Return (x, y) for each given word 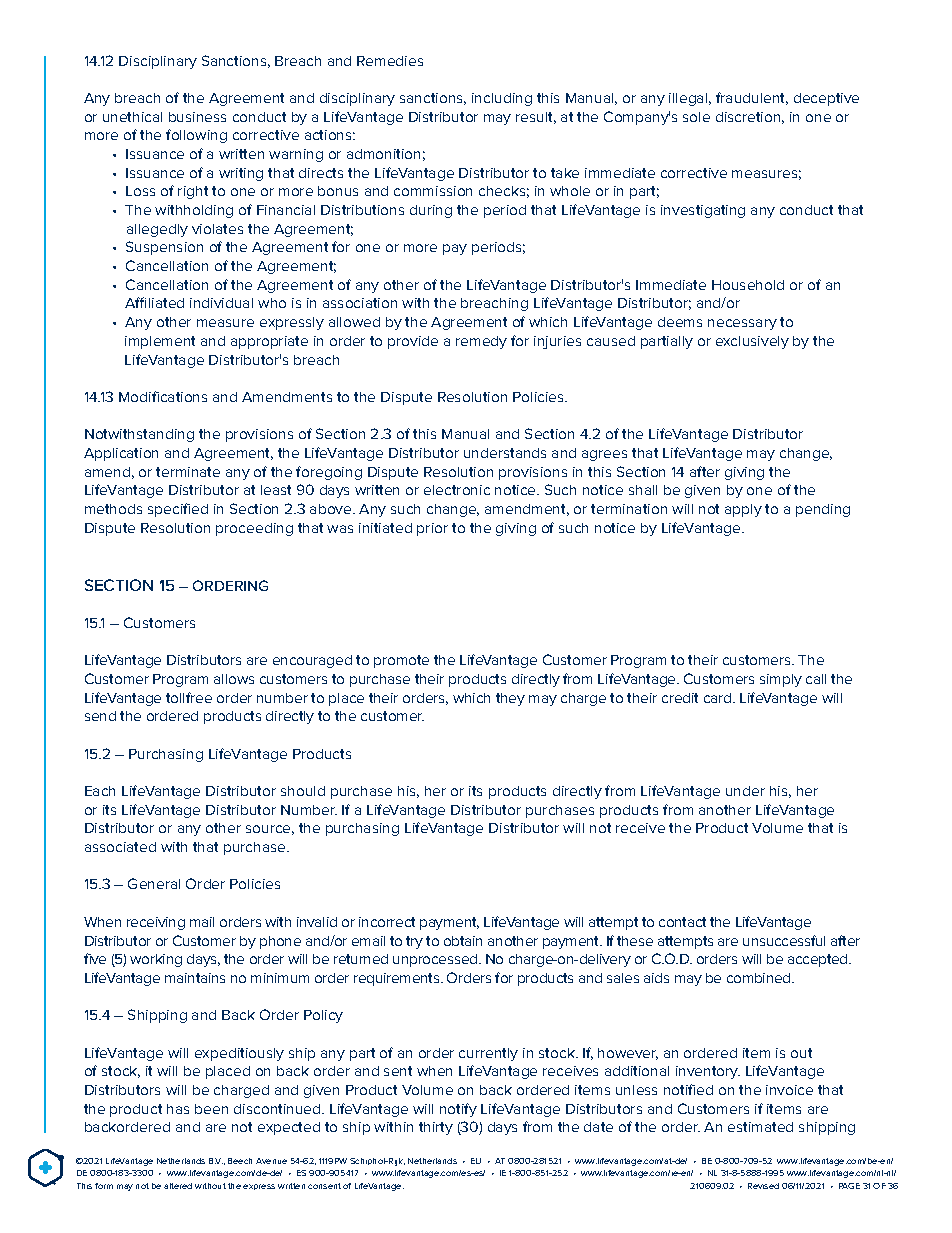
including (502, 99)
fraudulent (752, 98)
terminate (188, 472)
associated (120, 847)
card (719, 698)
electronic (457, 490)
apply (743, 510)
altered (178, 1186)
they (510, 699)
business (197, 117)
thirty (436, 1128)
